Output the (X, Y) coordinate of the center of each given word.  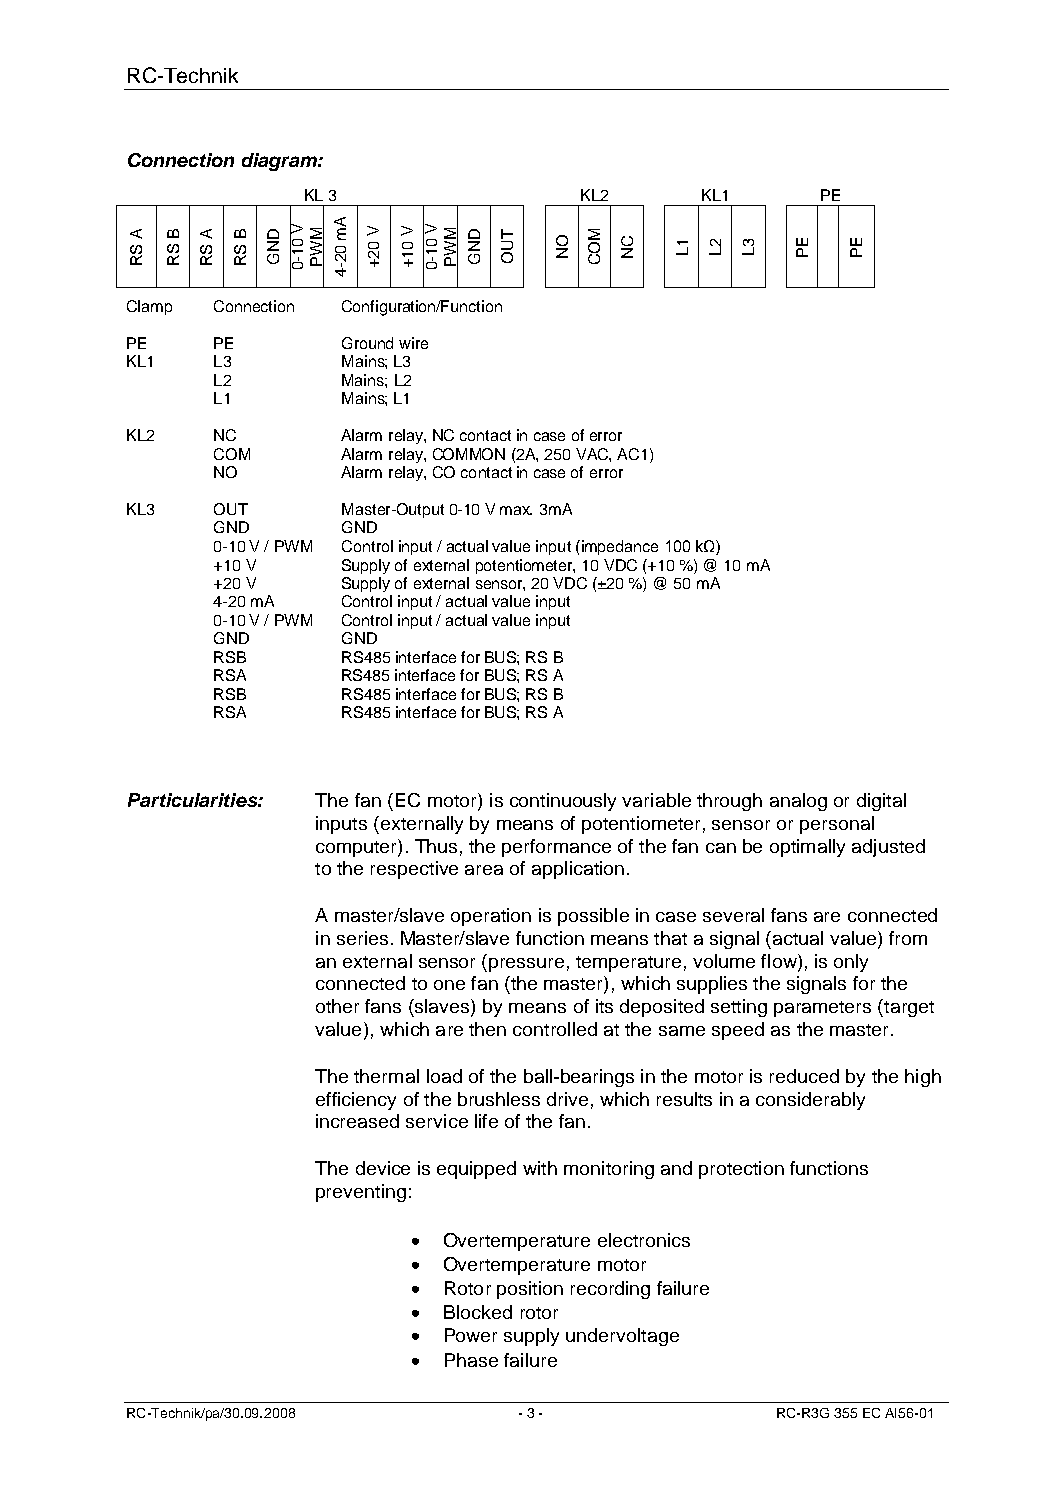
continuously (563, 802)
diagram (280, 162)
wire (413, 343)
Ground (367, 343)
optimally (807, 848)
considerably (810, 1101)
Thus (436, 846)
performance (556, 848)
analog (798, 802)
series (362, 938)
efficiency (356, 1101)
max (516, 510)
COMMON (469, 454)
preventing (361, 1193)
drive (567, 1099)
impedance (618, 547)
